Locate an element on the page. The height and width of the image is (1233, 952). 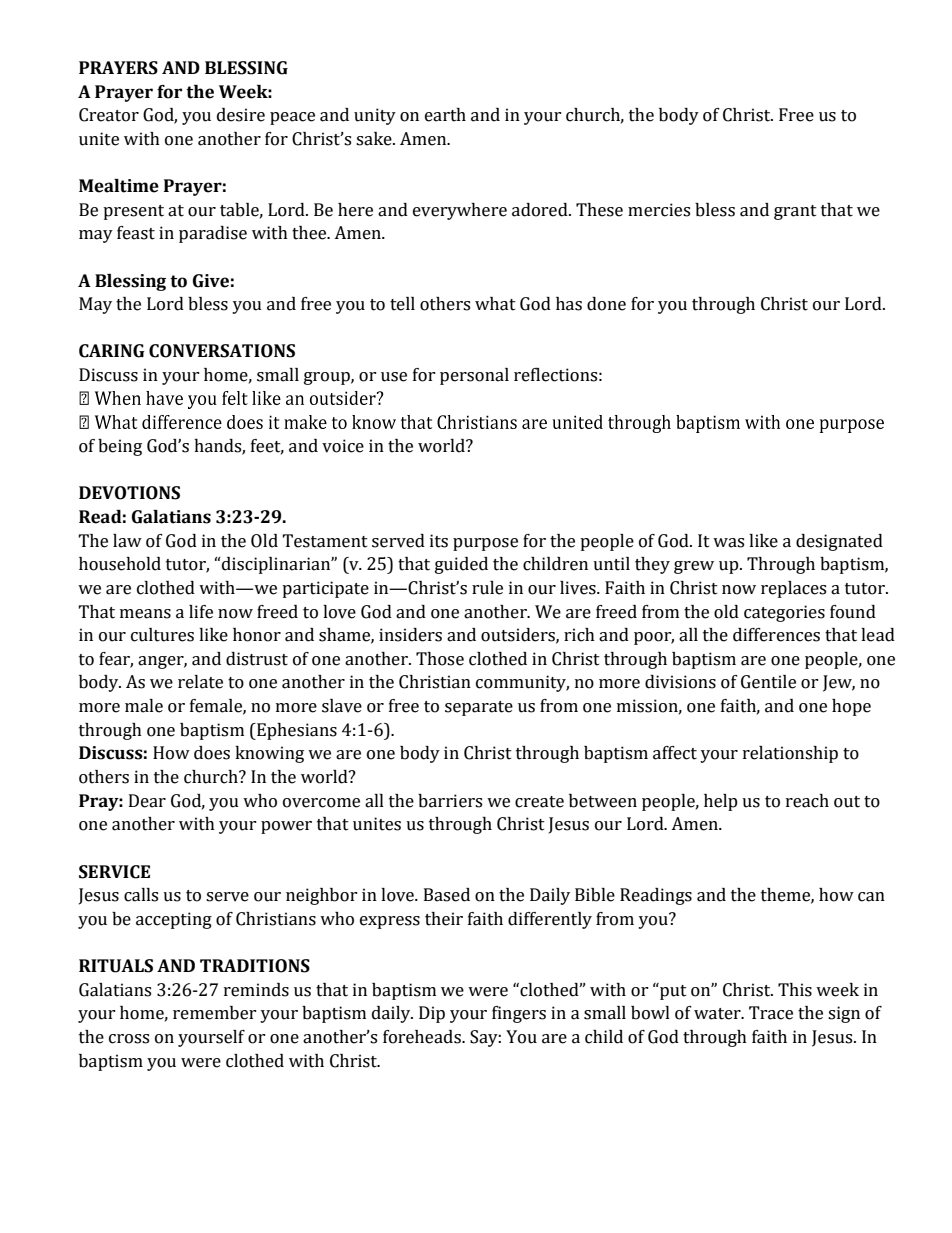
was is located at coordinates (728, 543).
